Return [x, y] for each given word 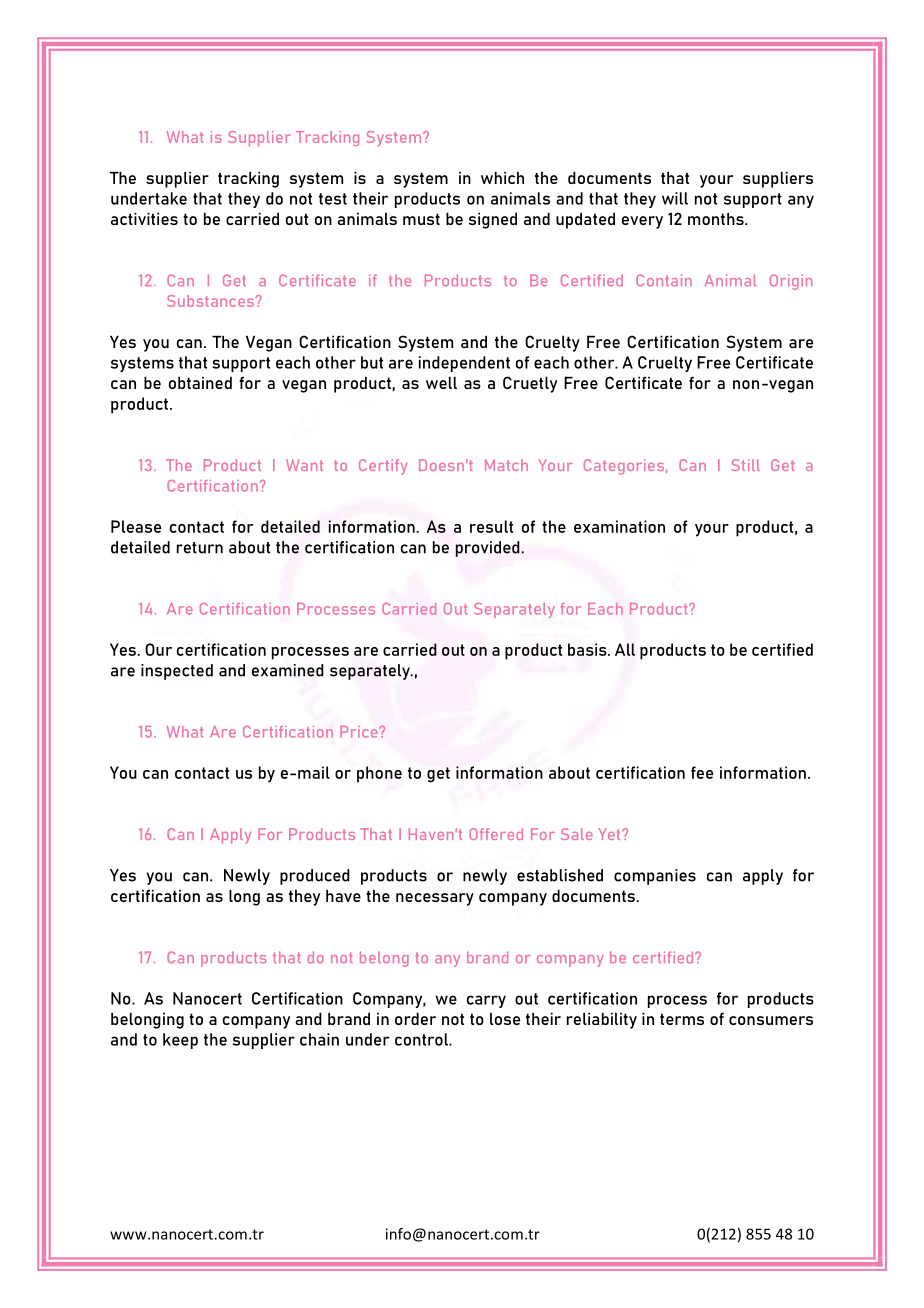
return [200, 548]
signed [493, 221]
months [717, 219]
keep [180, 1041]
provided [489, 549]
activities [144, 219]
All [625, 649]
